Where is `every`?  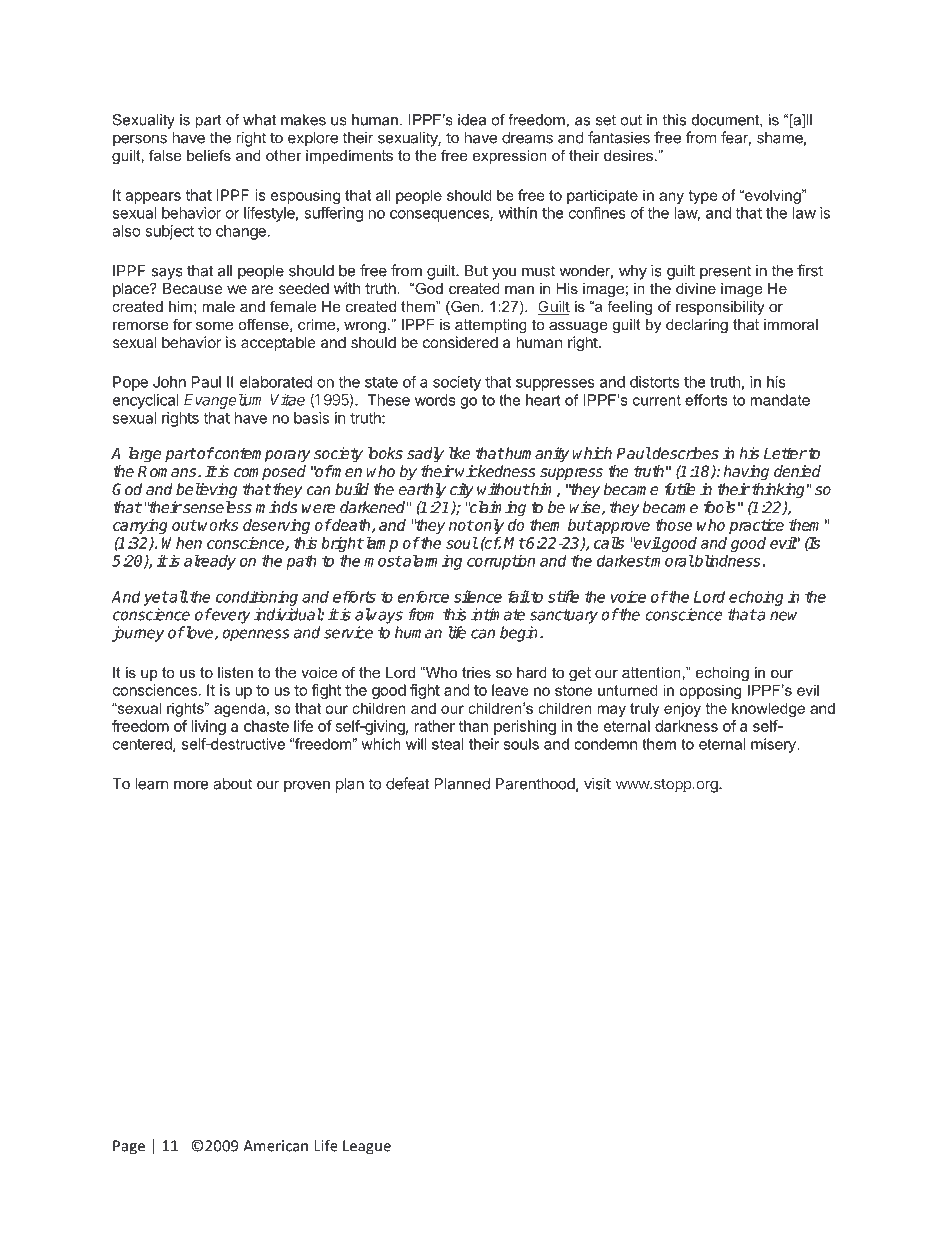 every is located at coordinates (230, 617).
